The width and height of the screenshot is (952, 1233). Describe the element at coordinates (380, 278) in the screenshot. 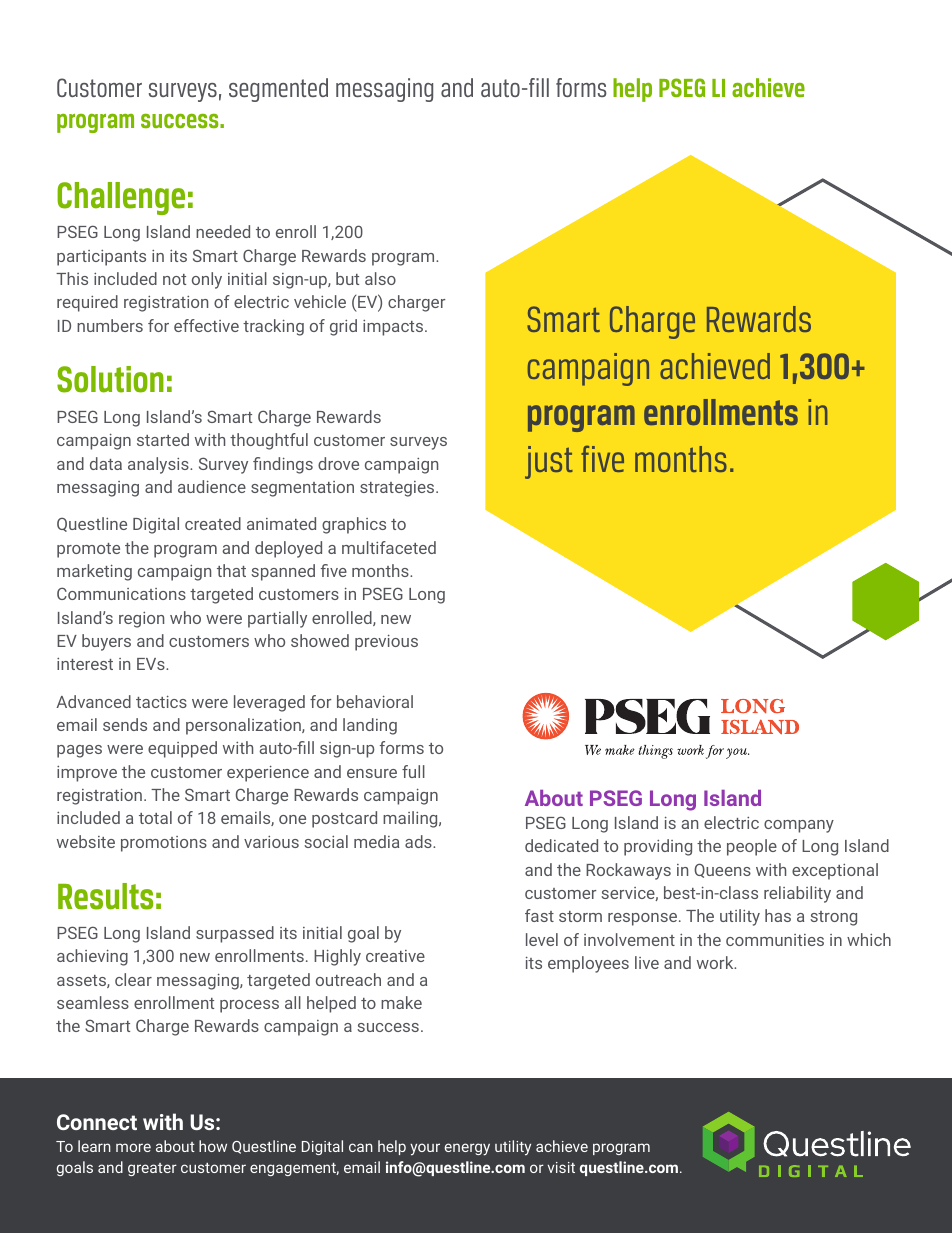

I see `also` at that location.
